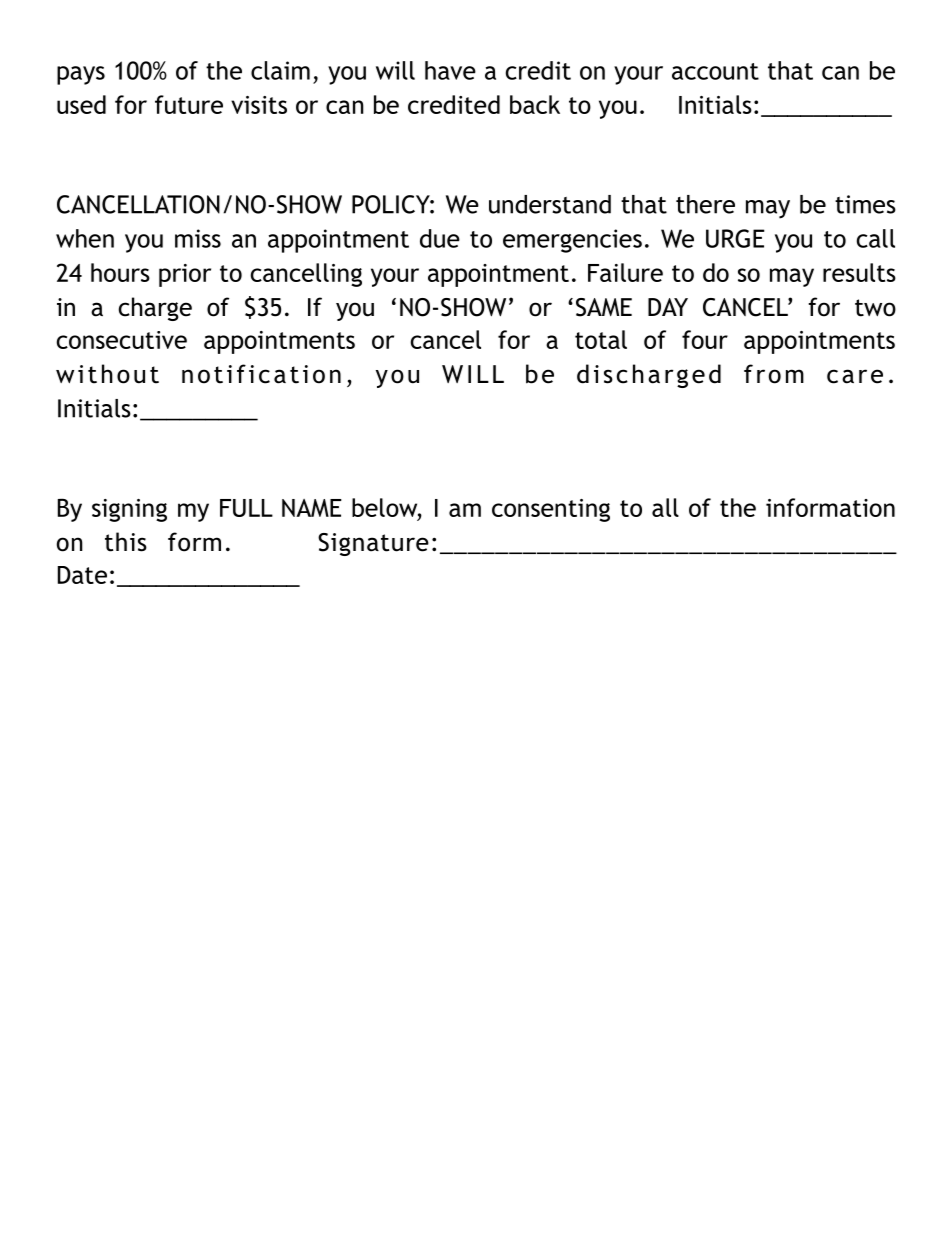 This screenshot has height=1233, width=952. Describe the element at coordinates (450, 70) in the screenshot. I see `have` at that location.
